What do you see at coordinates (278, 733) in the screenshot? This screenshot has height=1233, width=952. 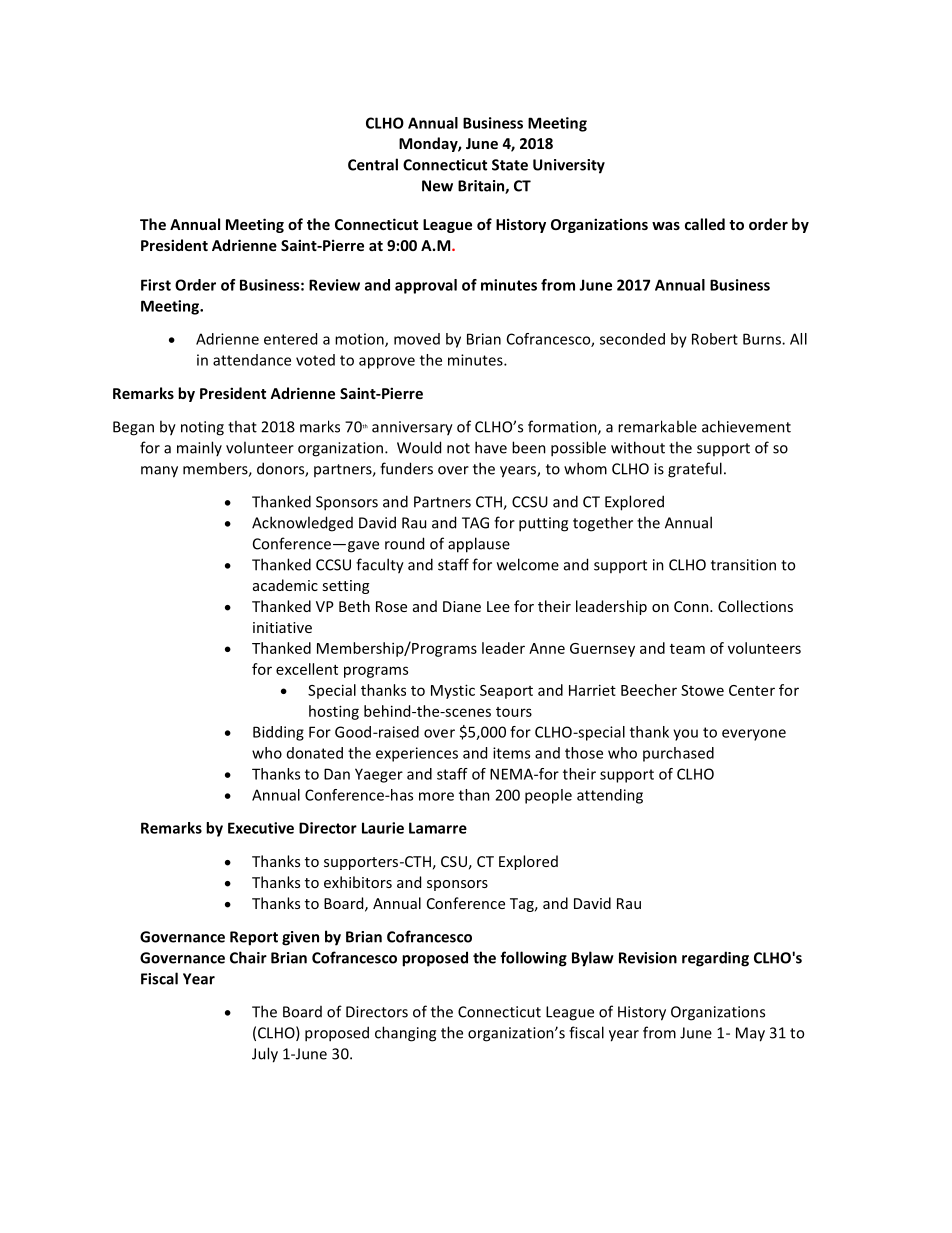 I see `Bidding` at bounding box center [278, 733].
